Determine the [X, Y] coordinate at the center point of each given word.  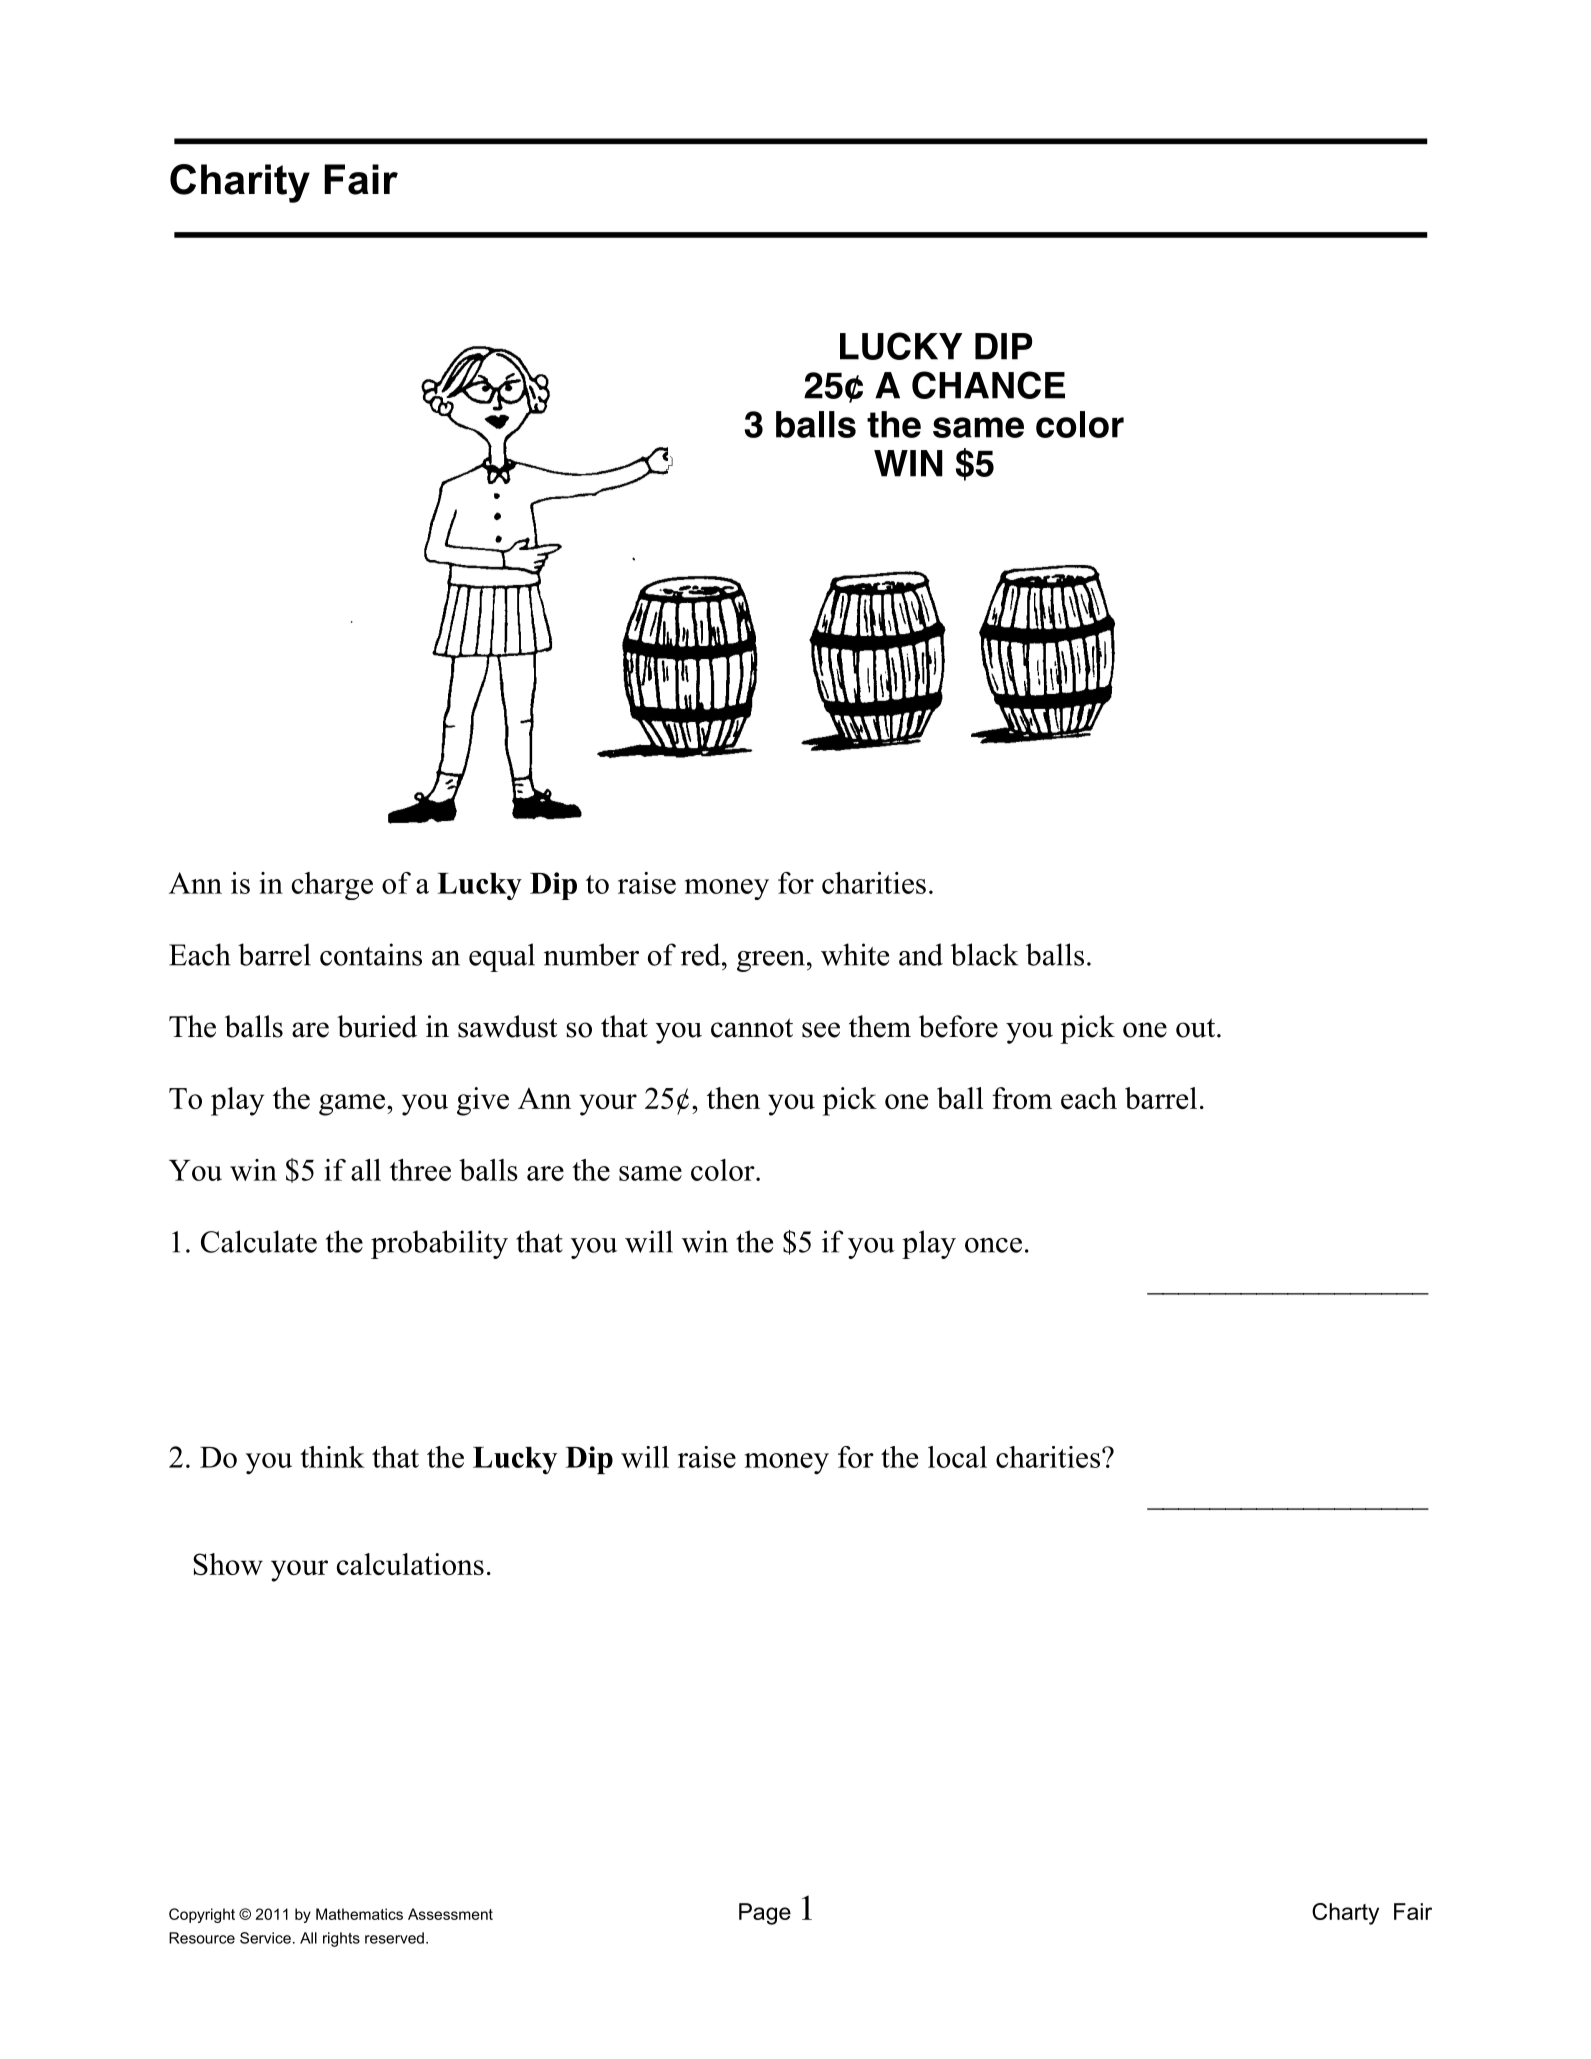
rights [341, 1939]
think [332, 1457]
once [993, 1245]
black [984, 954]
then [733, 1098]
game [353, 1105]
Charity [240, 183]
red [702, 954]
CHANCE [988, 385]
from [1022, 1098]
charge [332, 886]
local [957, 1457]
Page [765, 1914]
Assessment [450, 1914]
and [921, 954]
